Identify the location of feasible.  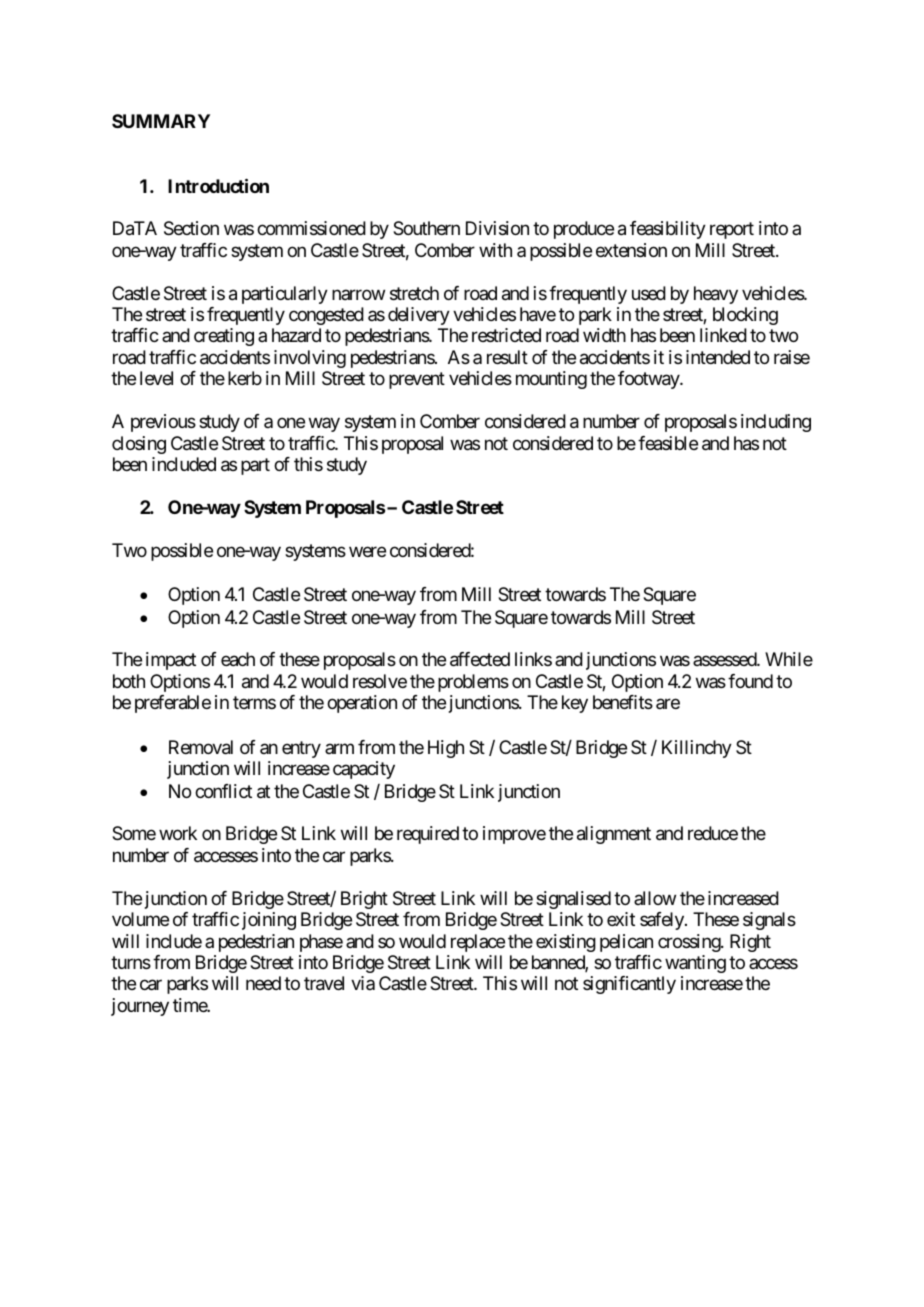
(668, 443).
